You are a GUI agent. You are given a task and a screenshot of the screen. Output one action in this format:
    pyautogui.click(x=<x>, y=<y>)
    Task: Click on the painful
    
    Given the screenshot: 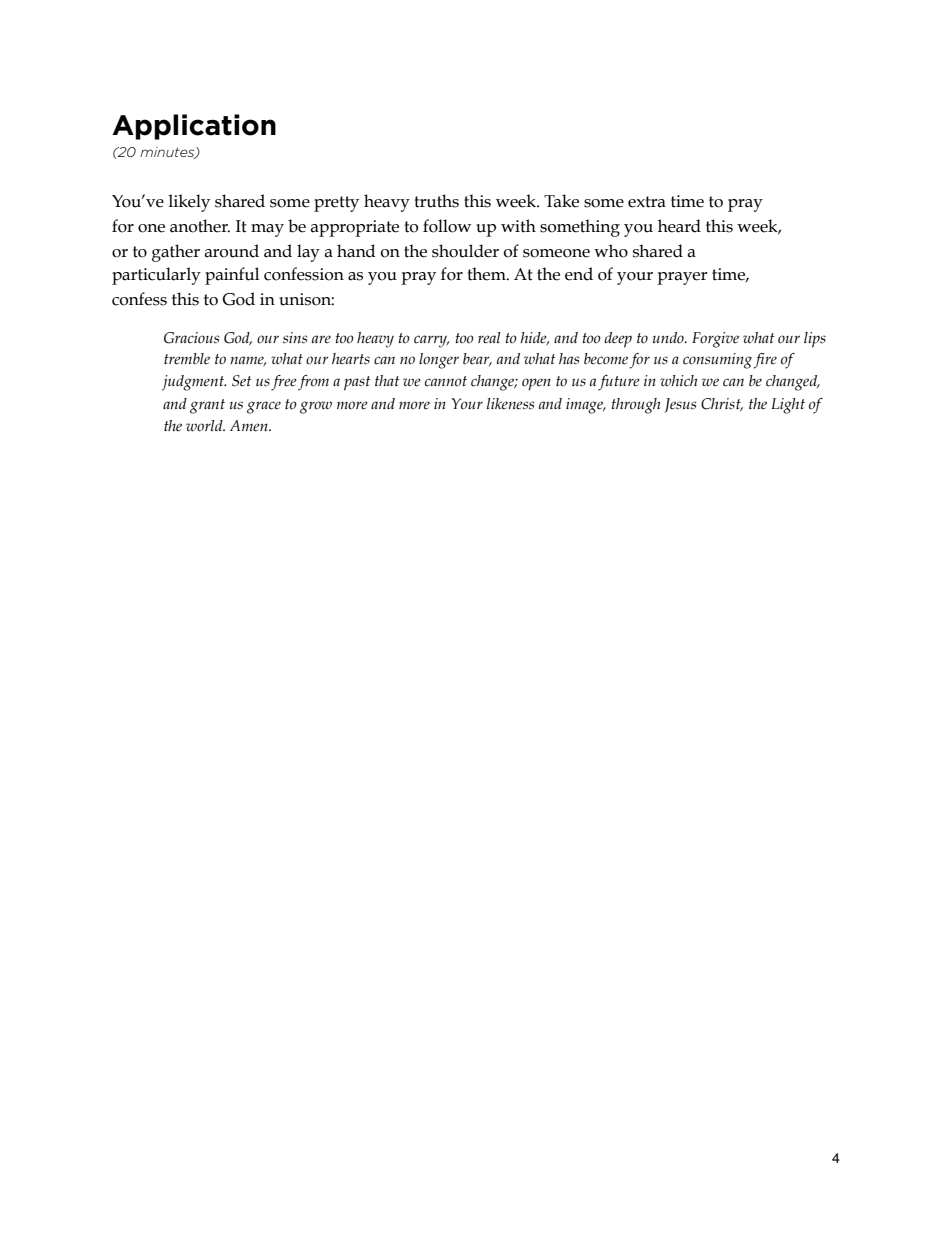 What is the action you would take?
    pyautogui.click(x=232, y=276)
